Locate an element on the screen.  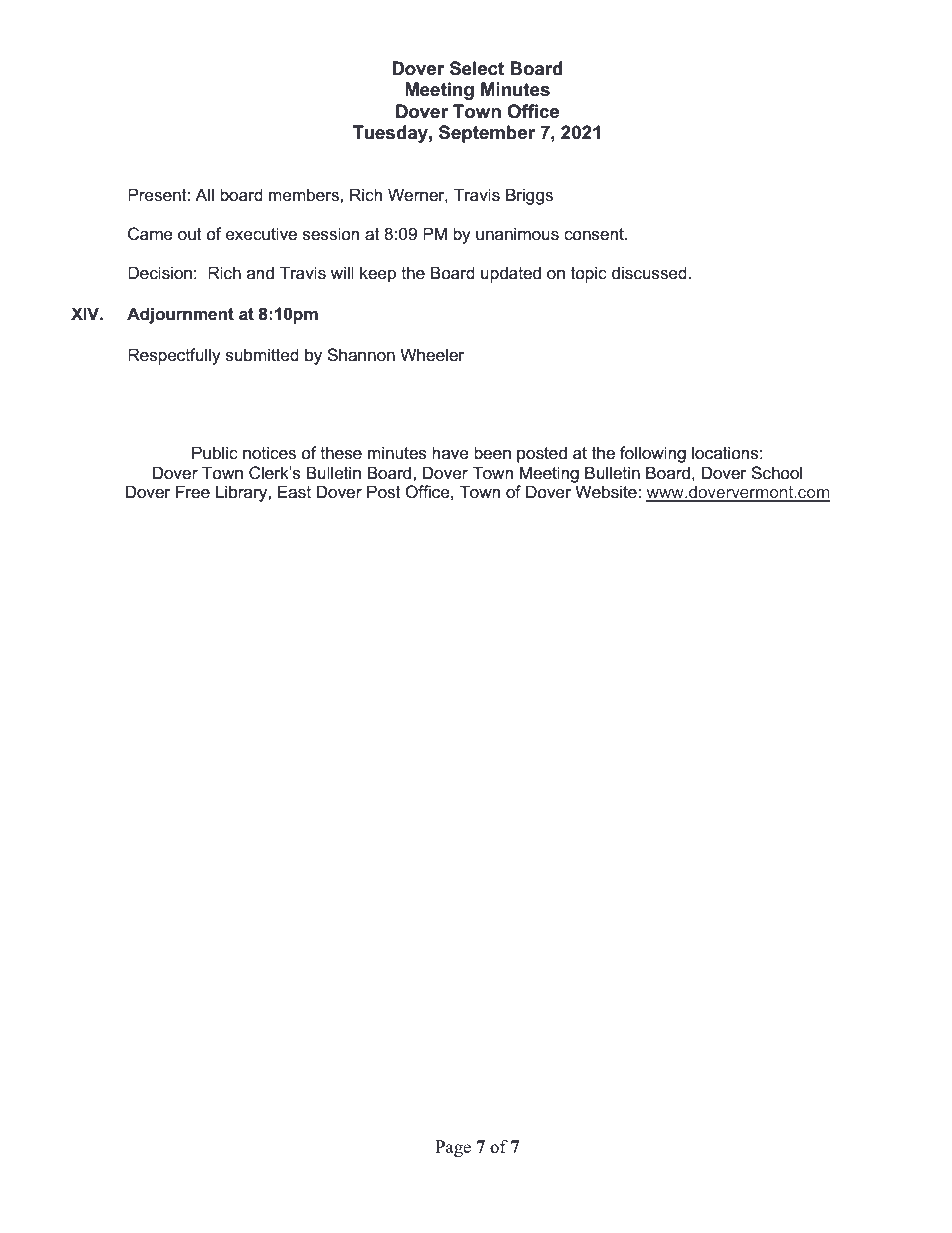
have is located at coordinates (450, 453).
